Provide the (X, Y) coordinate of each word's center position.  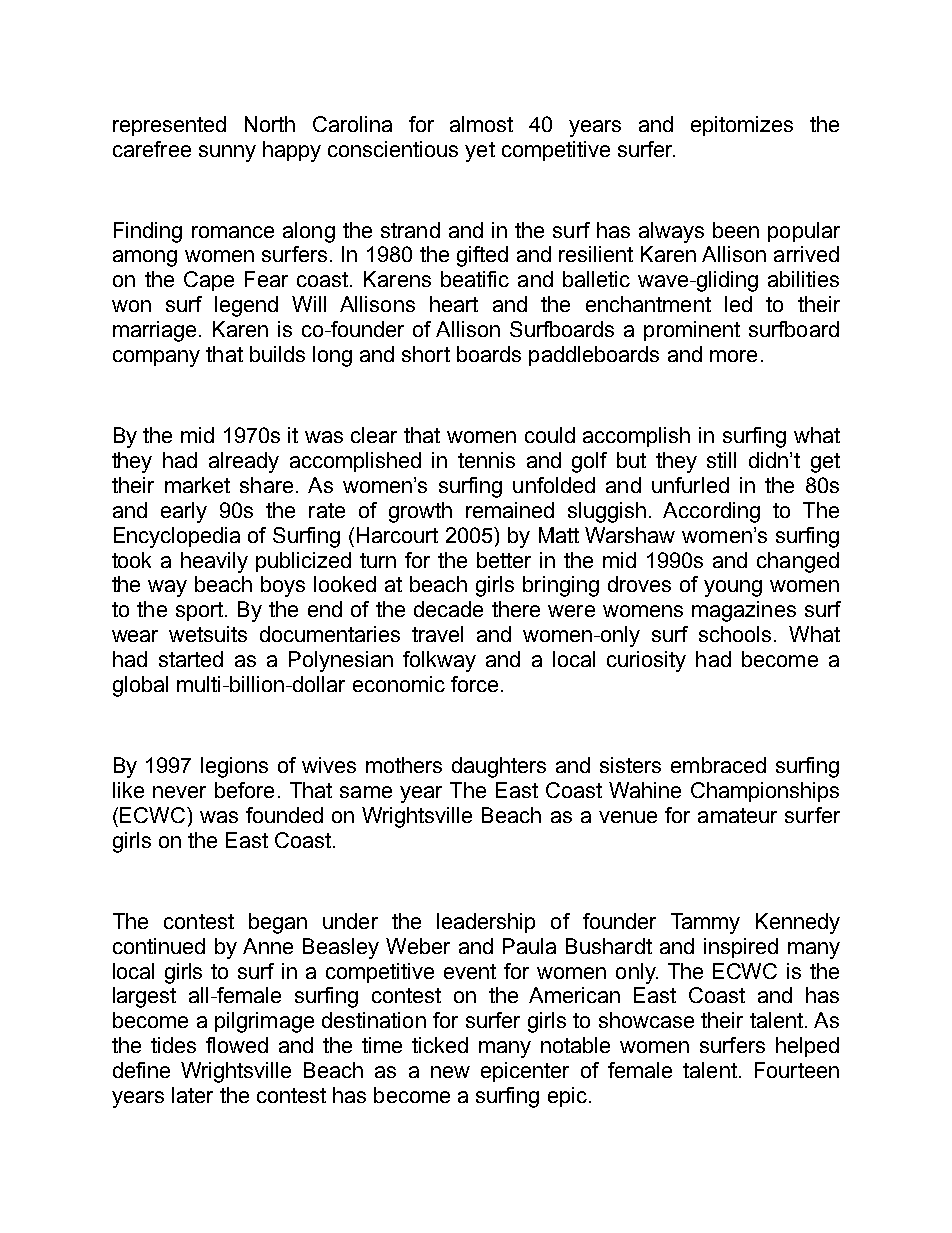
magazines (744, 611)
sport (201, 611)
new (450, 1072)
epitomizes (742, 126)
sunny (227, 153)
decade (448, 609)
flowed (237, 1045)
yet (480, 152)
